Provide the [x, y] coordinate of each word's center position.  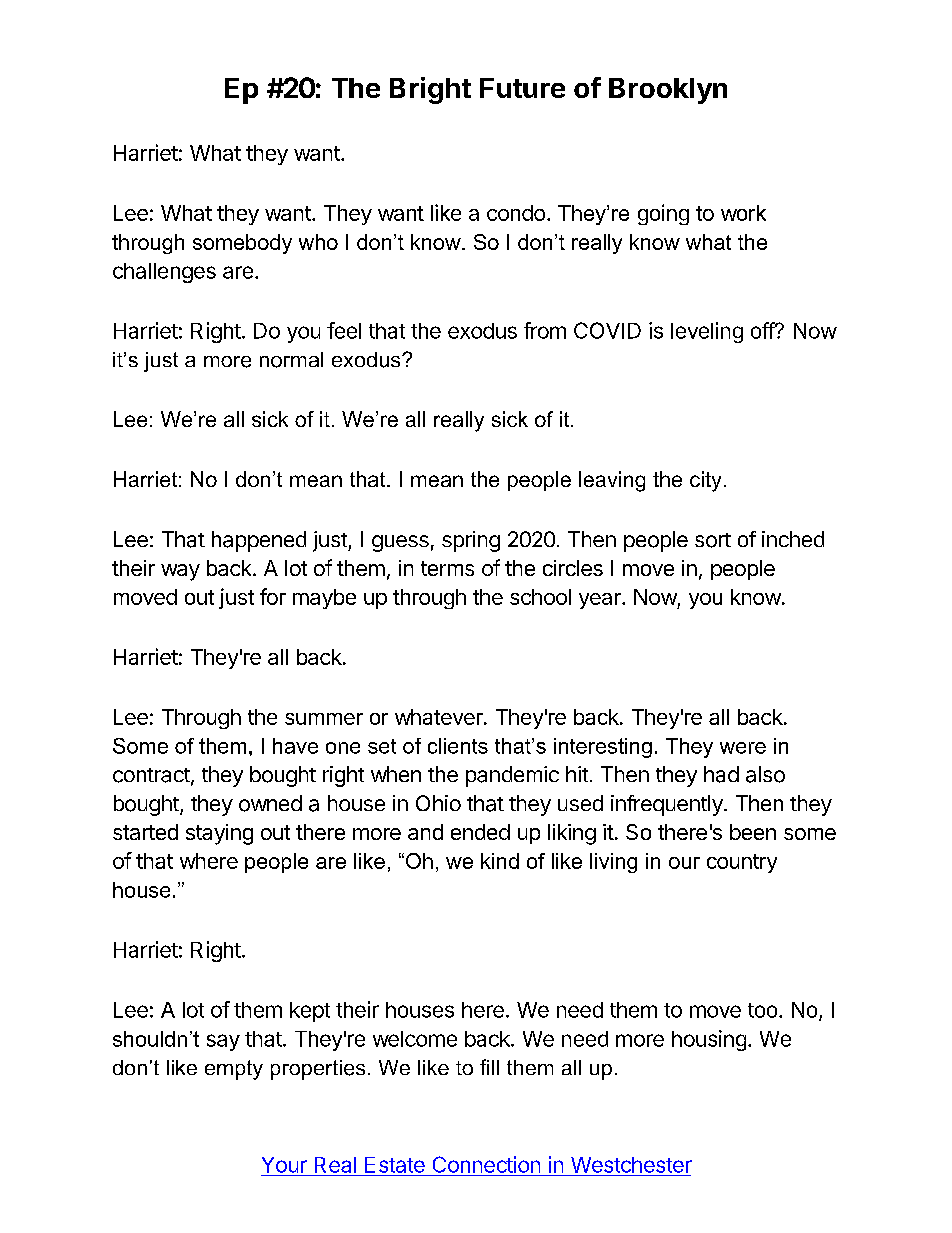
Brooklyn [668, 91]
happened [259, 541]
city [705, 481]
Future [522, 88]
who [318, 242]
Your [284, 1165]
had [721, 774]
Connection [486, 1164]
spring [471, 541]
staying [219, 834]
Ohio [438, 803]
